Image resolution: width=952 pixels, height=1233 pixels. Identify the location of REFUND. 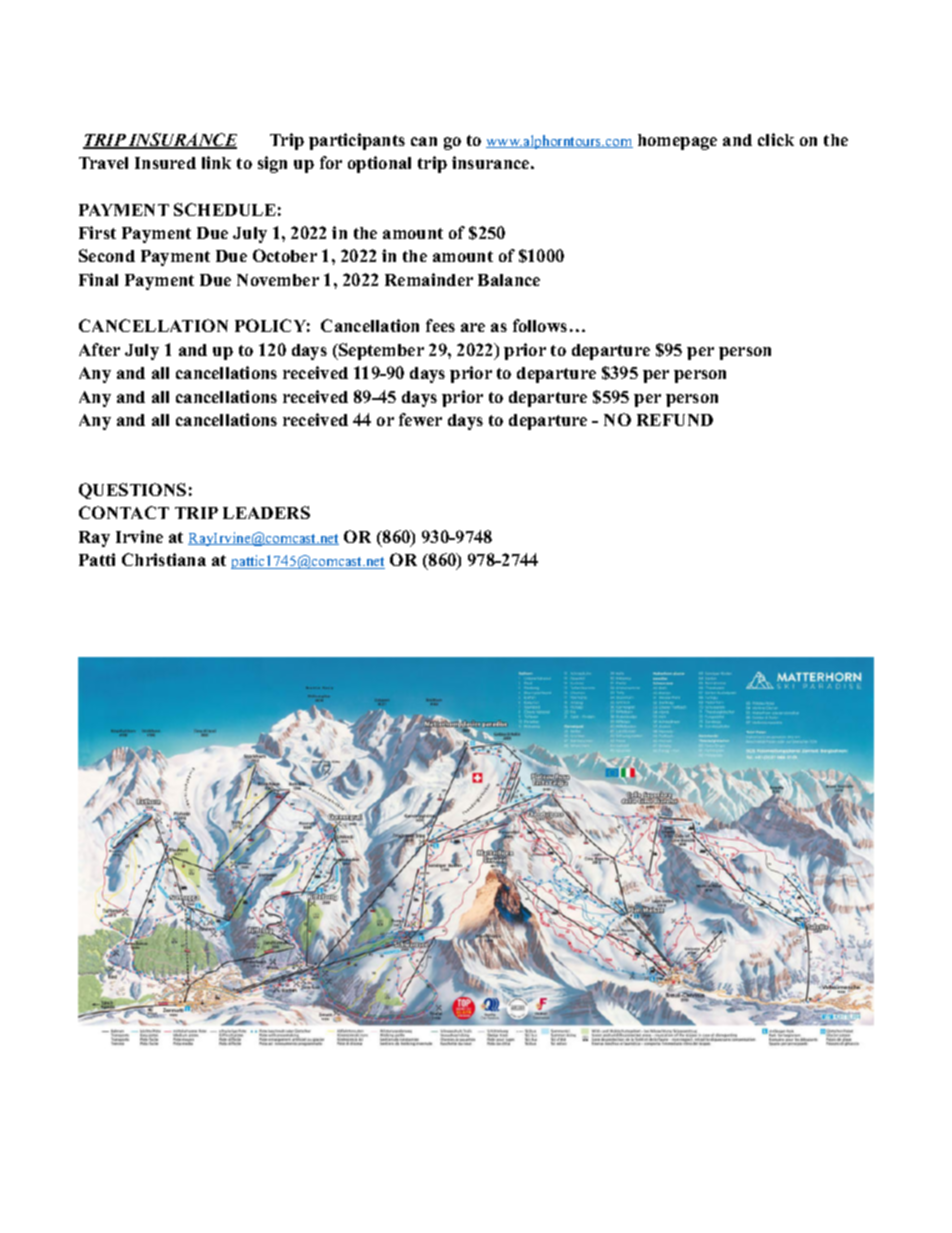
(675, 420).
